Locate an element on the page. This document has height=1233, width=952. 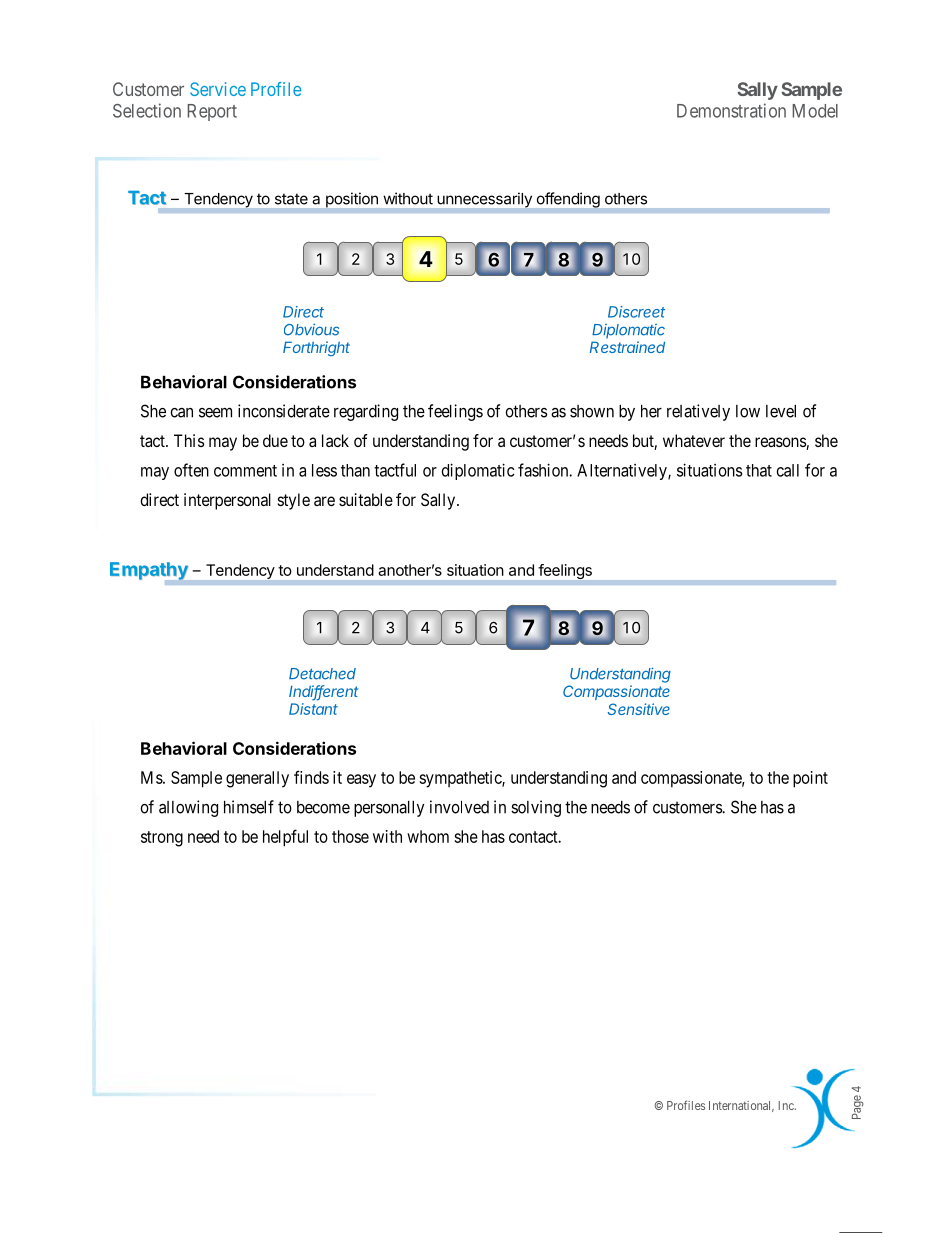
comment is located at coordinates (245, 471).
